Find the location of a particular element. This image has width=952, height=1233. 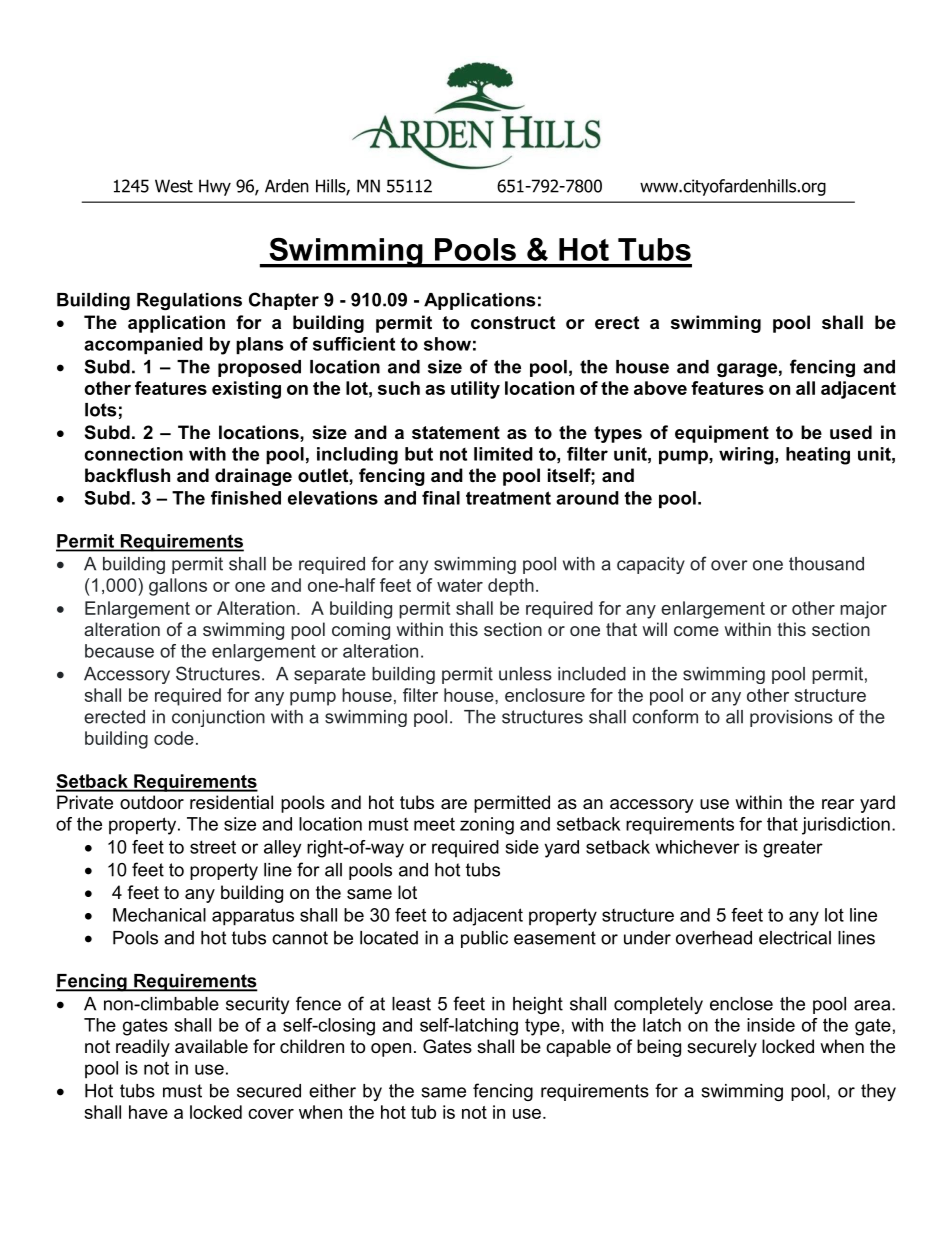

connection is located at coordinates (133, 454).
